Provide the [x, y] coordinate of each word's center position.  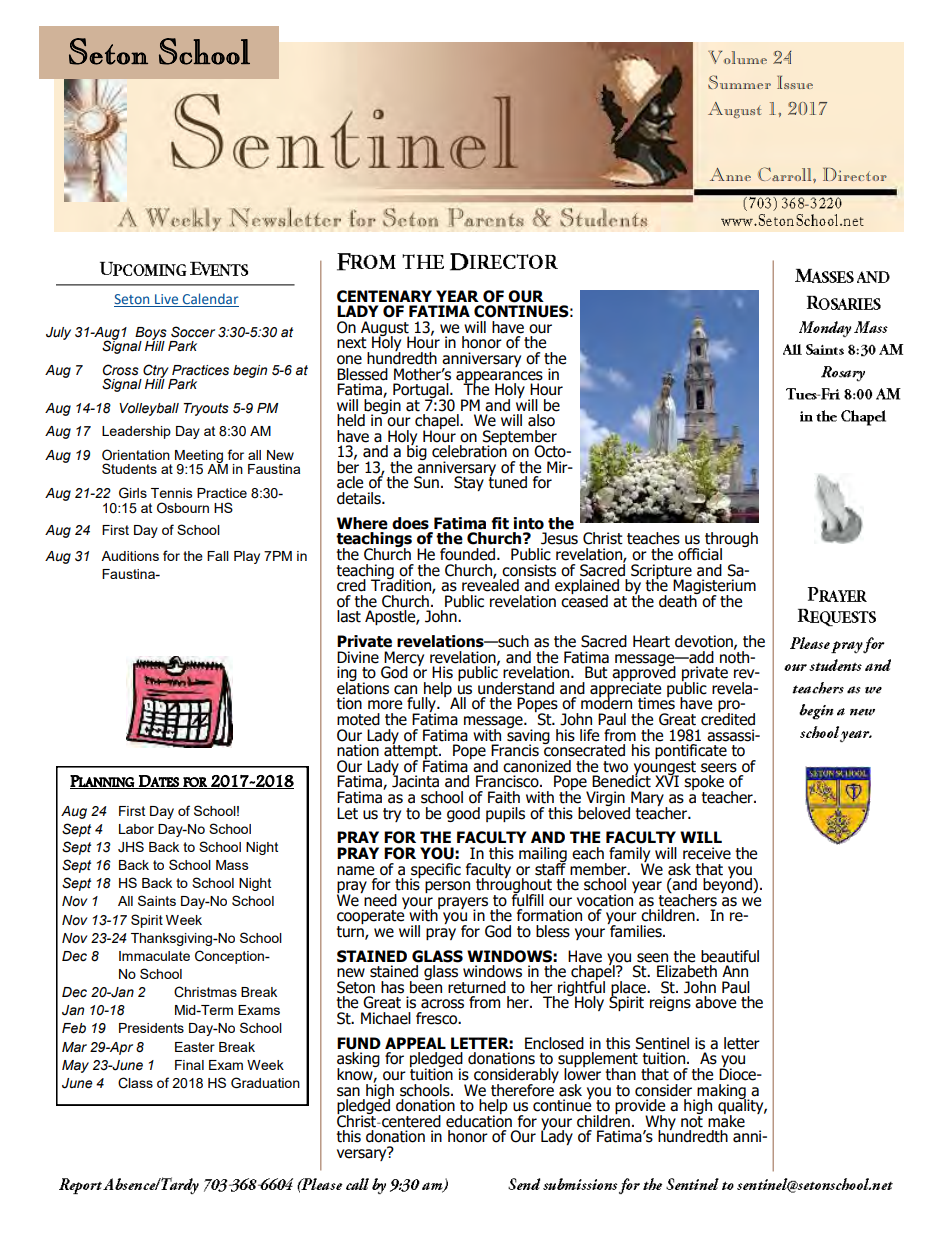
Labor [136, 829]
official [700, 554]
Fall [218, 556]
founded [469, 554]
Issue [795, 82]
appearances [499, 378]
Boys [151, 334]
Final [189, 1065]
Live [167, 300]
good [463, 814]
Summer [739, 82]
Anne [730, 174]
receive [707, 853]
